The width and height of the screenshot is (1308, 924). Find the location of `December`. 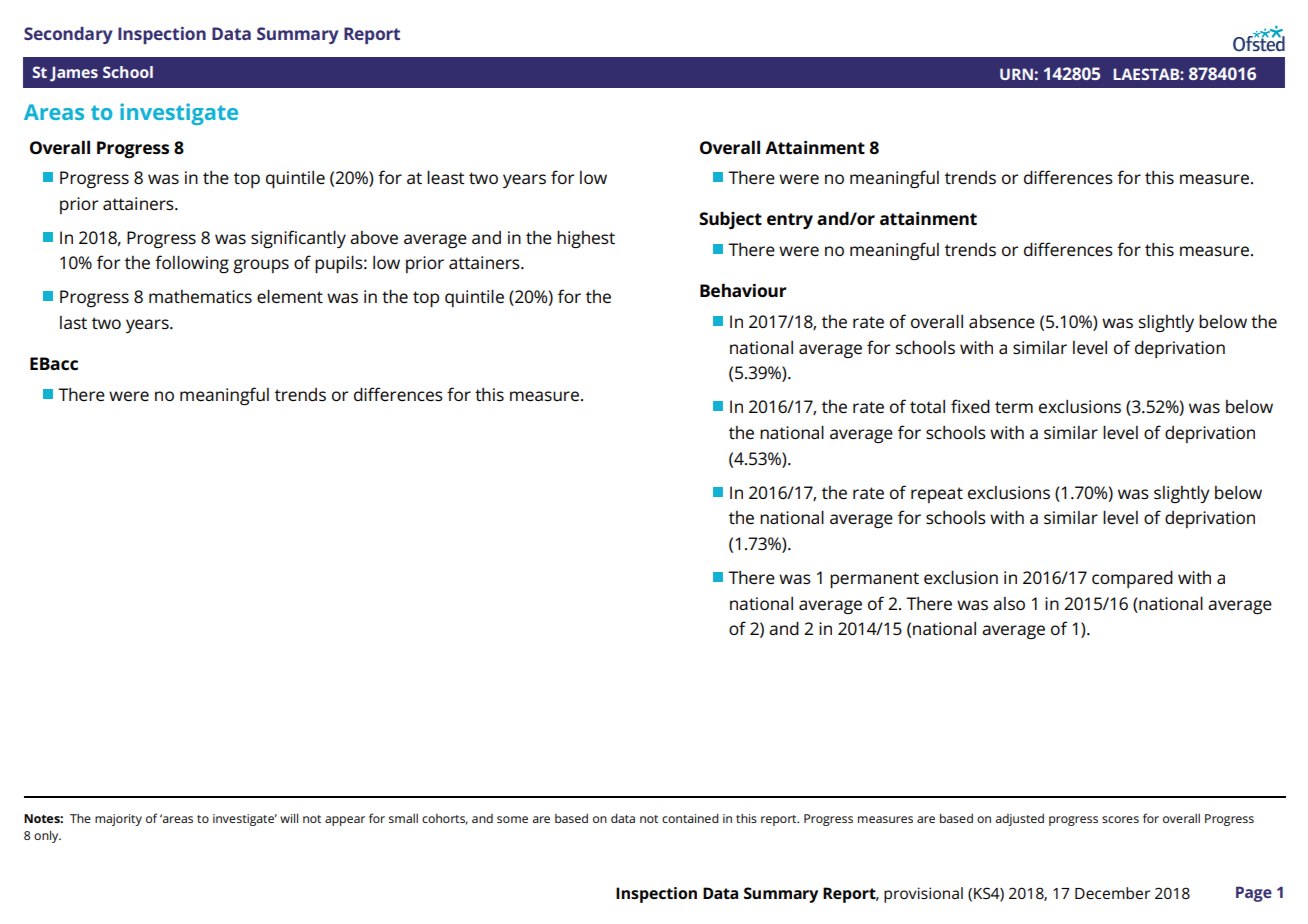

December is located at coordinates (1112, 893).
